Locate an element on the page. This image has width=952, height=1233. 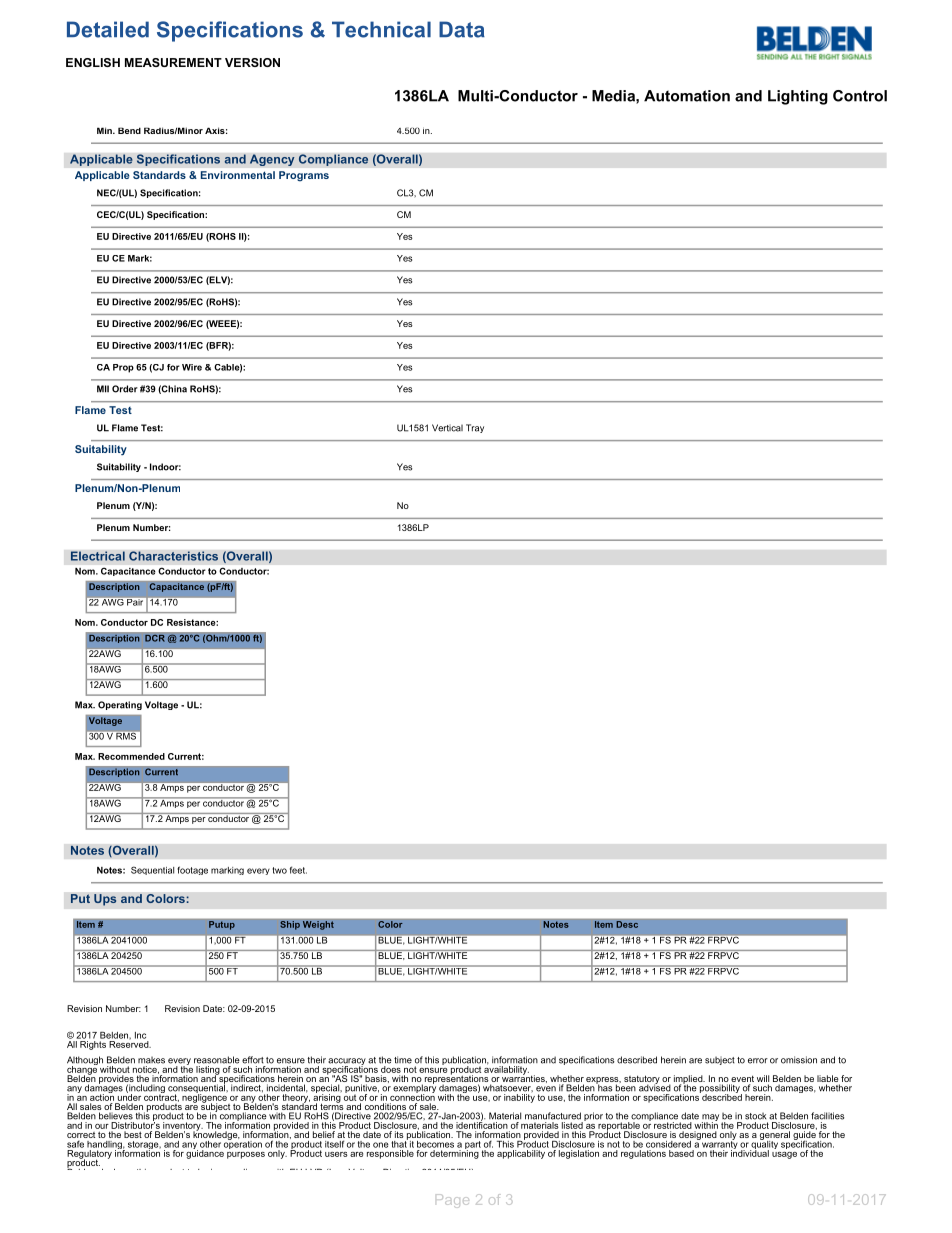
purposes is located at coordinates (246, 1155).
